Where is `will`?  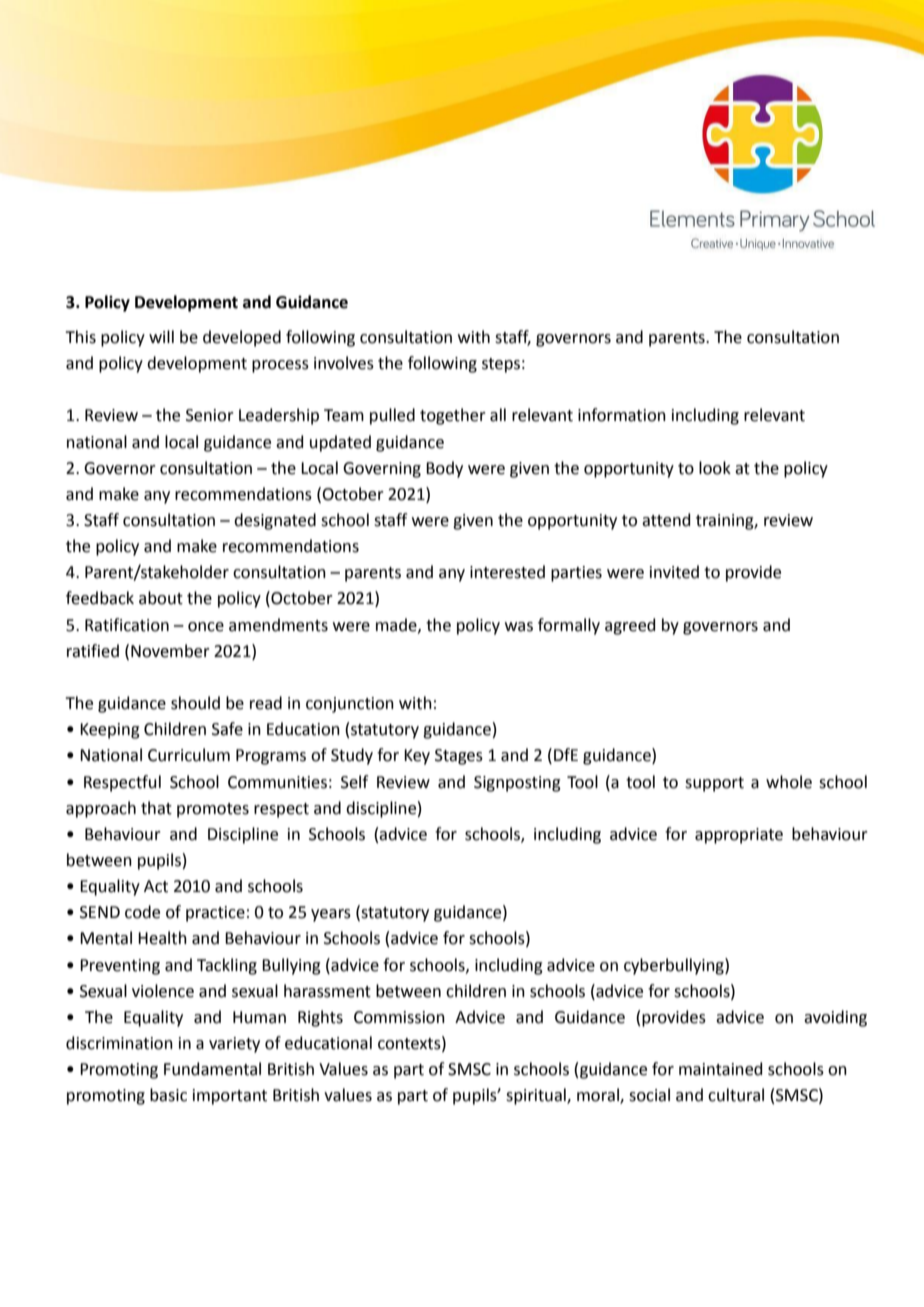
will is located at coordinates (161, 336).
